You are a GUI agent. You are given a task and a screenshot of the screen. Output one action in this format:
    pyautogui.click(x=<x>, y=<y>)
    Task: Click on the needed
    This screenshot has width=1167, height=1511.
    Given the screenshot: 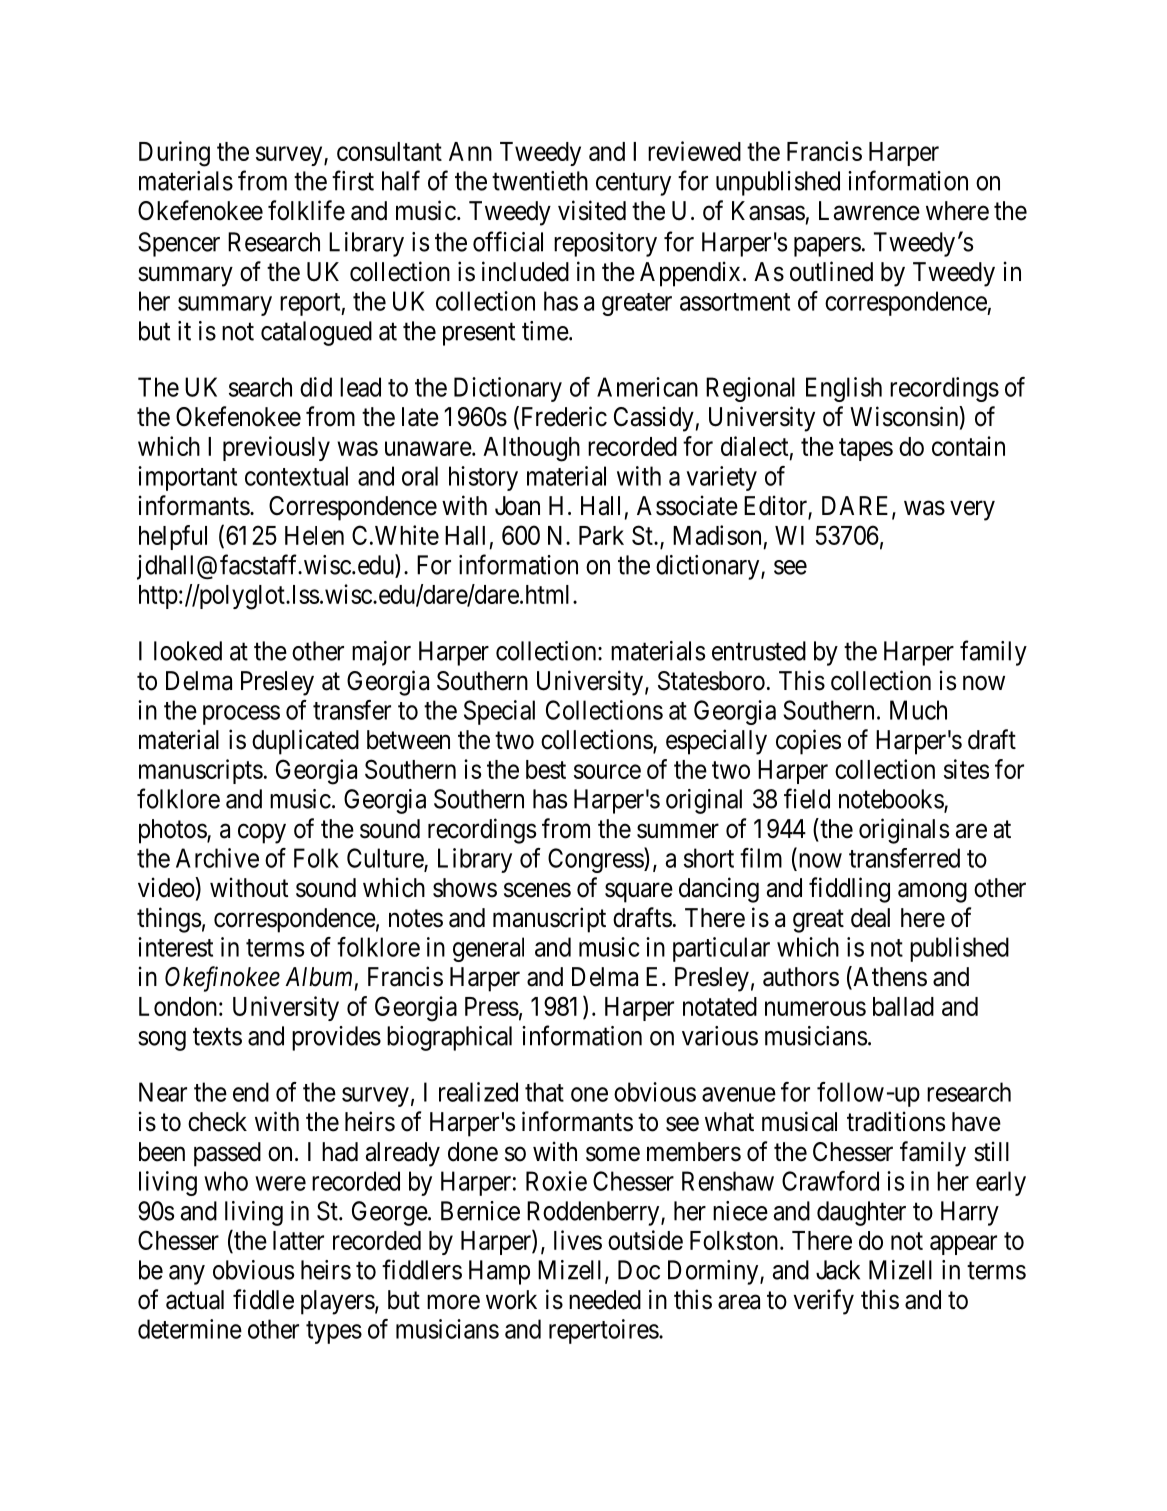 What is the action you would take?
    pyautogui.click(x=605, y=1300)
